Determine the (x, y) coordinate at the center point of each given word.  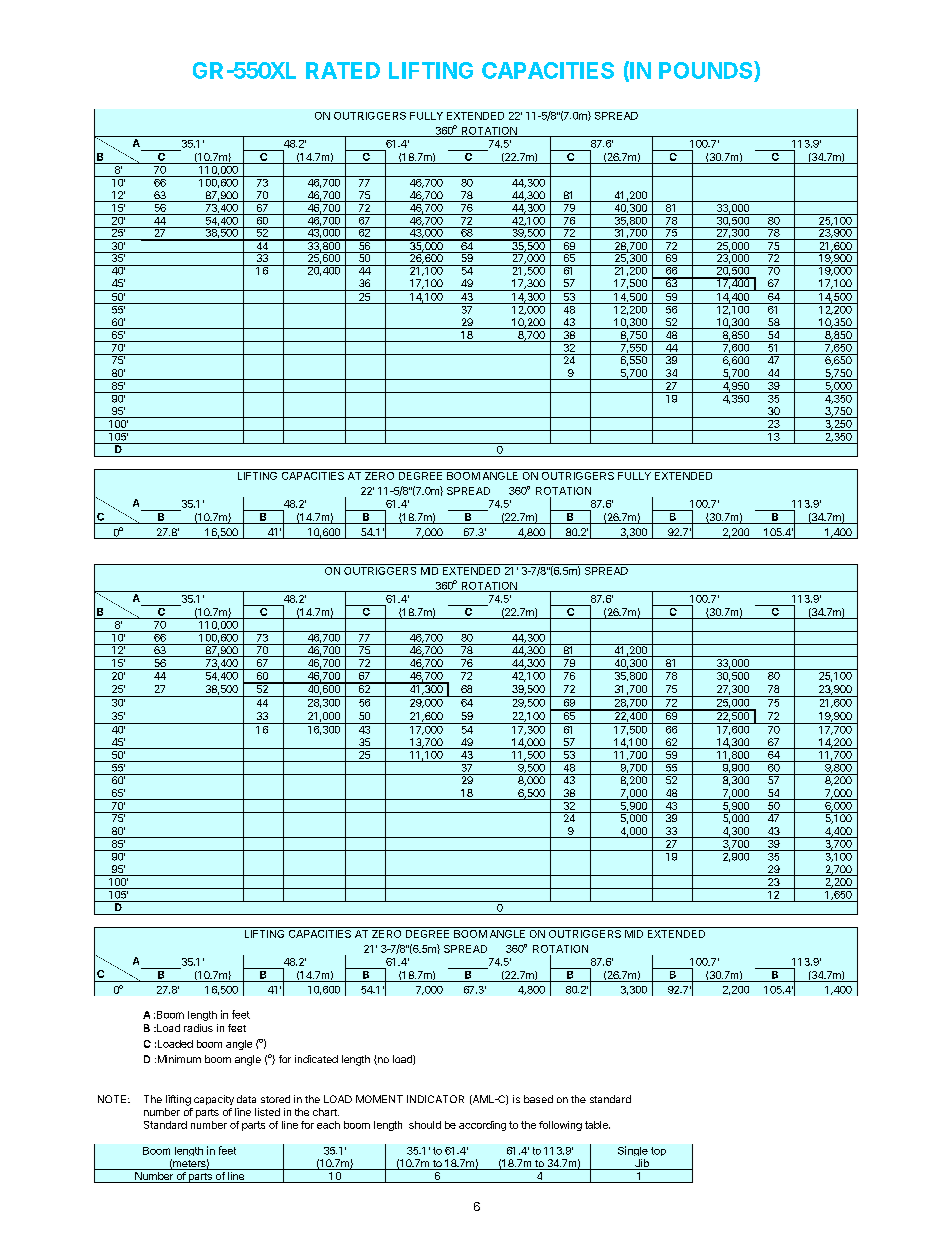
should (425, 1125)
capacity (214, 1100)
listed (267, 1112)
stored (275, 1099)
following (560, 1126)
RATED (343, 70)
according (482, 1126)
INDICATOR (435, 1099)
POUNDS (707, 70)
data (246, 1099)
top (658, 1151)
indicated (316, 1059)
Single (633, 1151)
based (538, 1099)
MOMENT (379, 1099)
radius (198, 1028)
